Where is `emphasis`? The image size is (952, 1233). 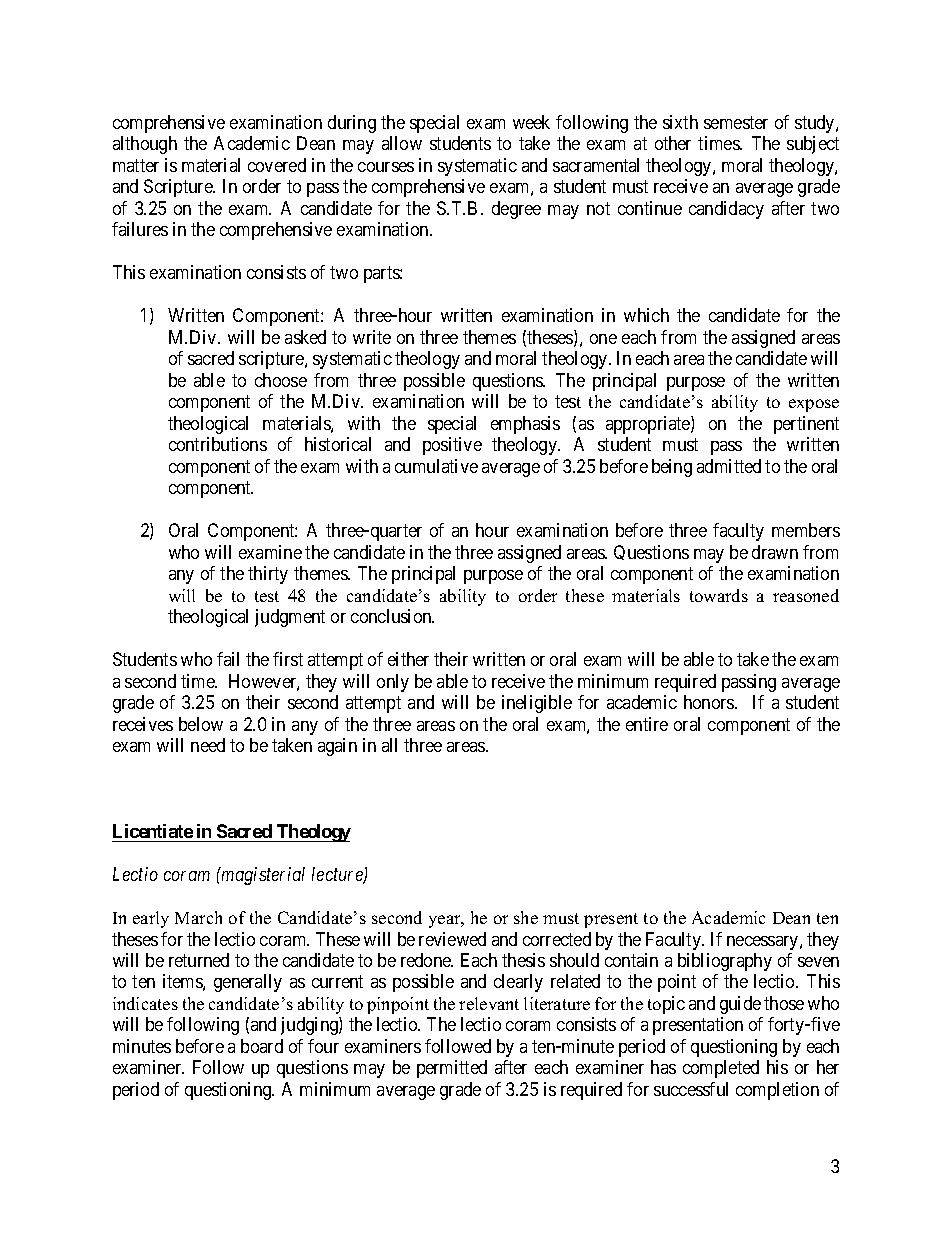
emphasis is located at coordinates (525, 425).
